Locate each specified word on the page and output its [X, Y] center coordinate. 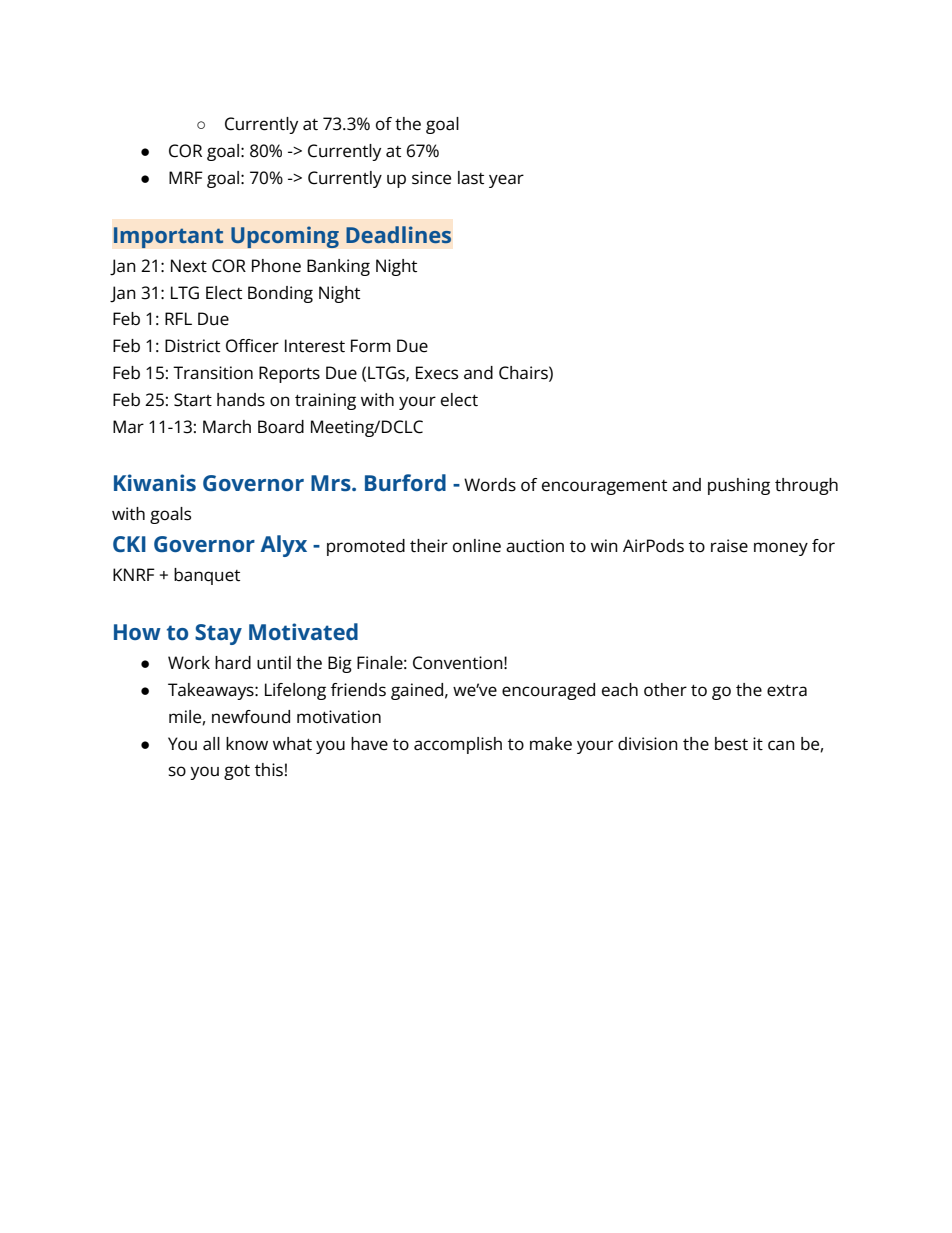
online [477, 546]
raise [729, 546]
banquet [207, 576]
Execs [437, 373]
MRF [186, 177]
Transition [213, 373]
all [211, 744]
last [471, 178]
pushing [739, 486]
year [506, 181]
